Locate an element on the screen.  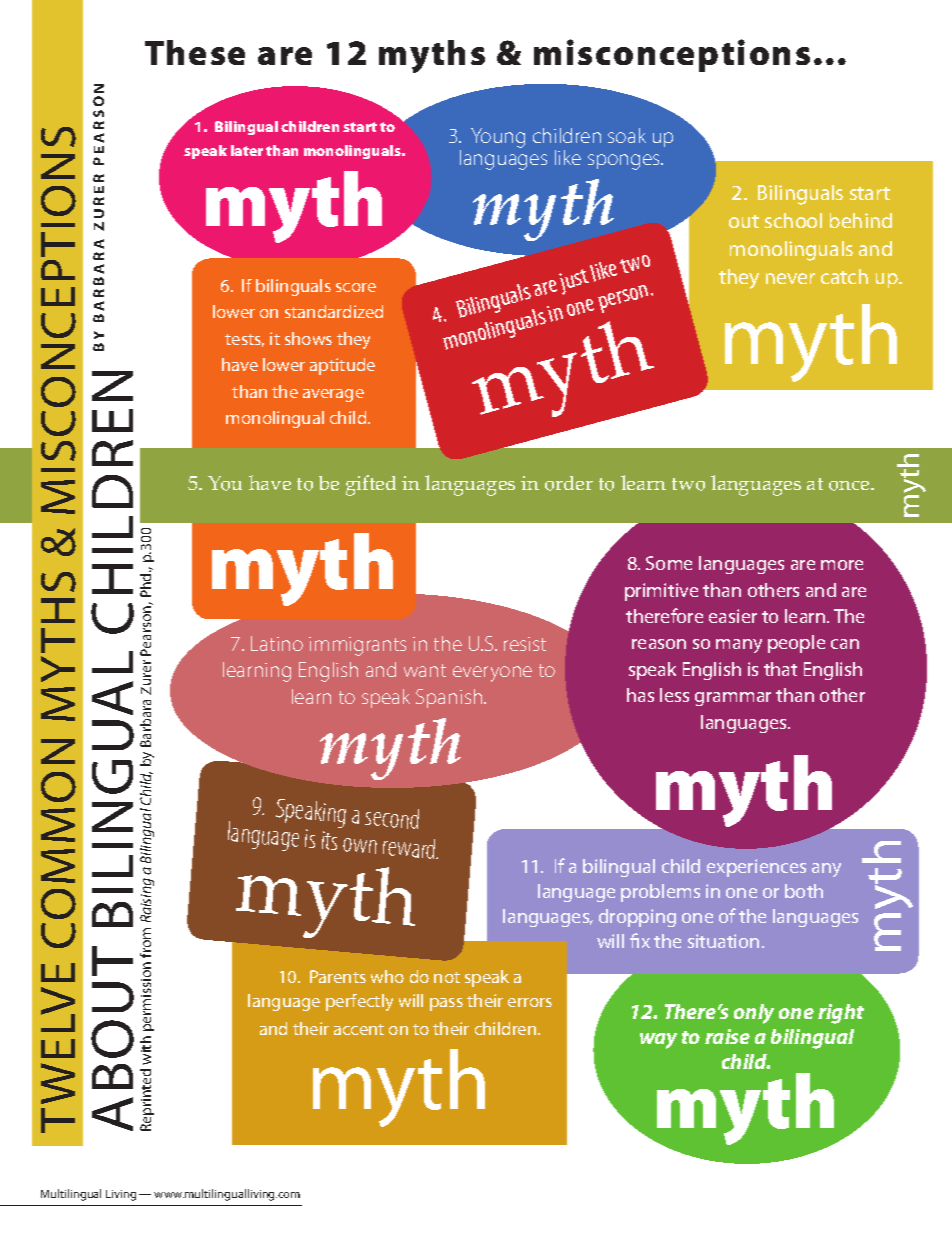
Parents is located at coordinates (338, 976).
